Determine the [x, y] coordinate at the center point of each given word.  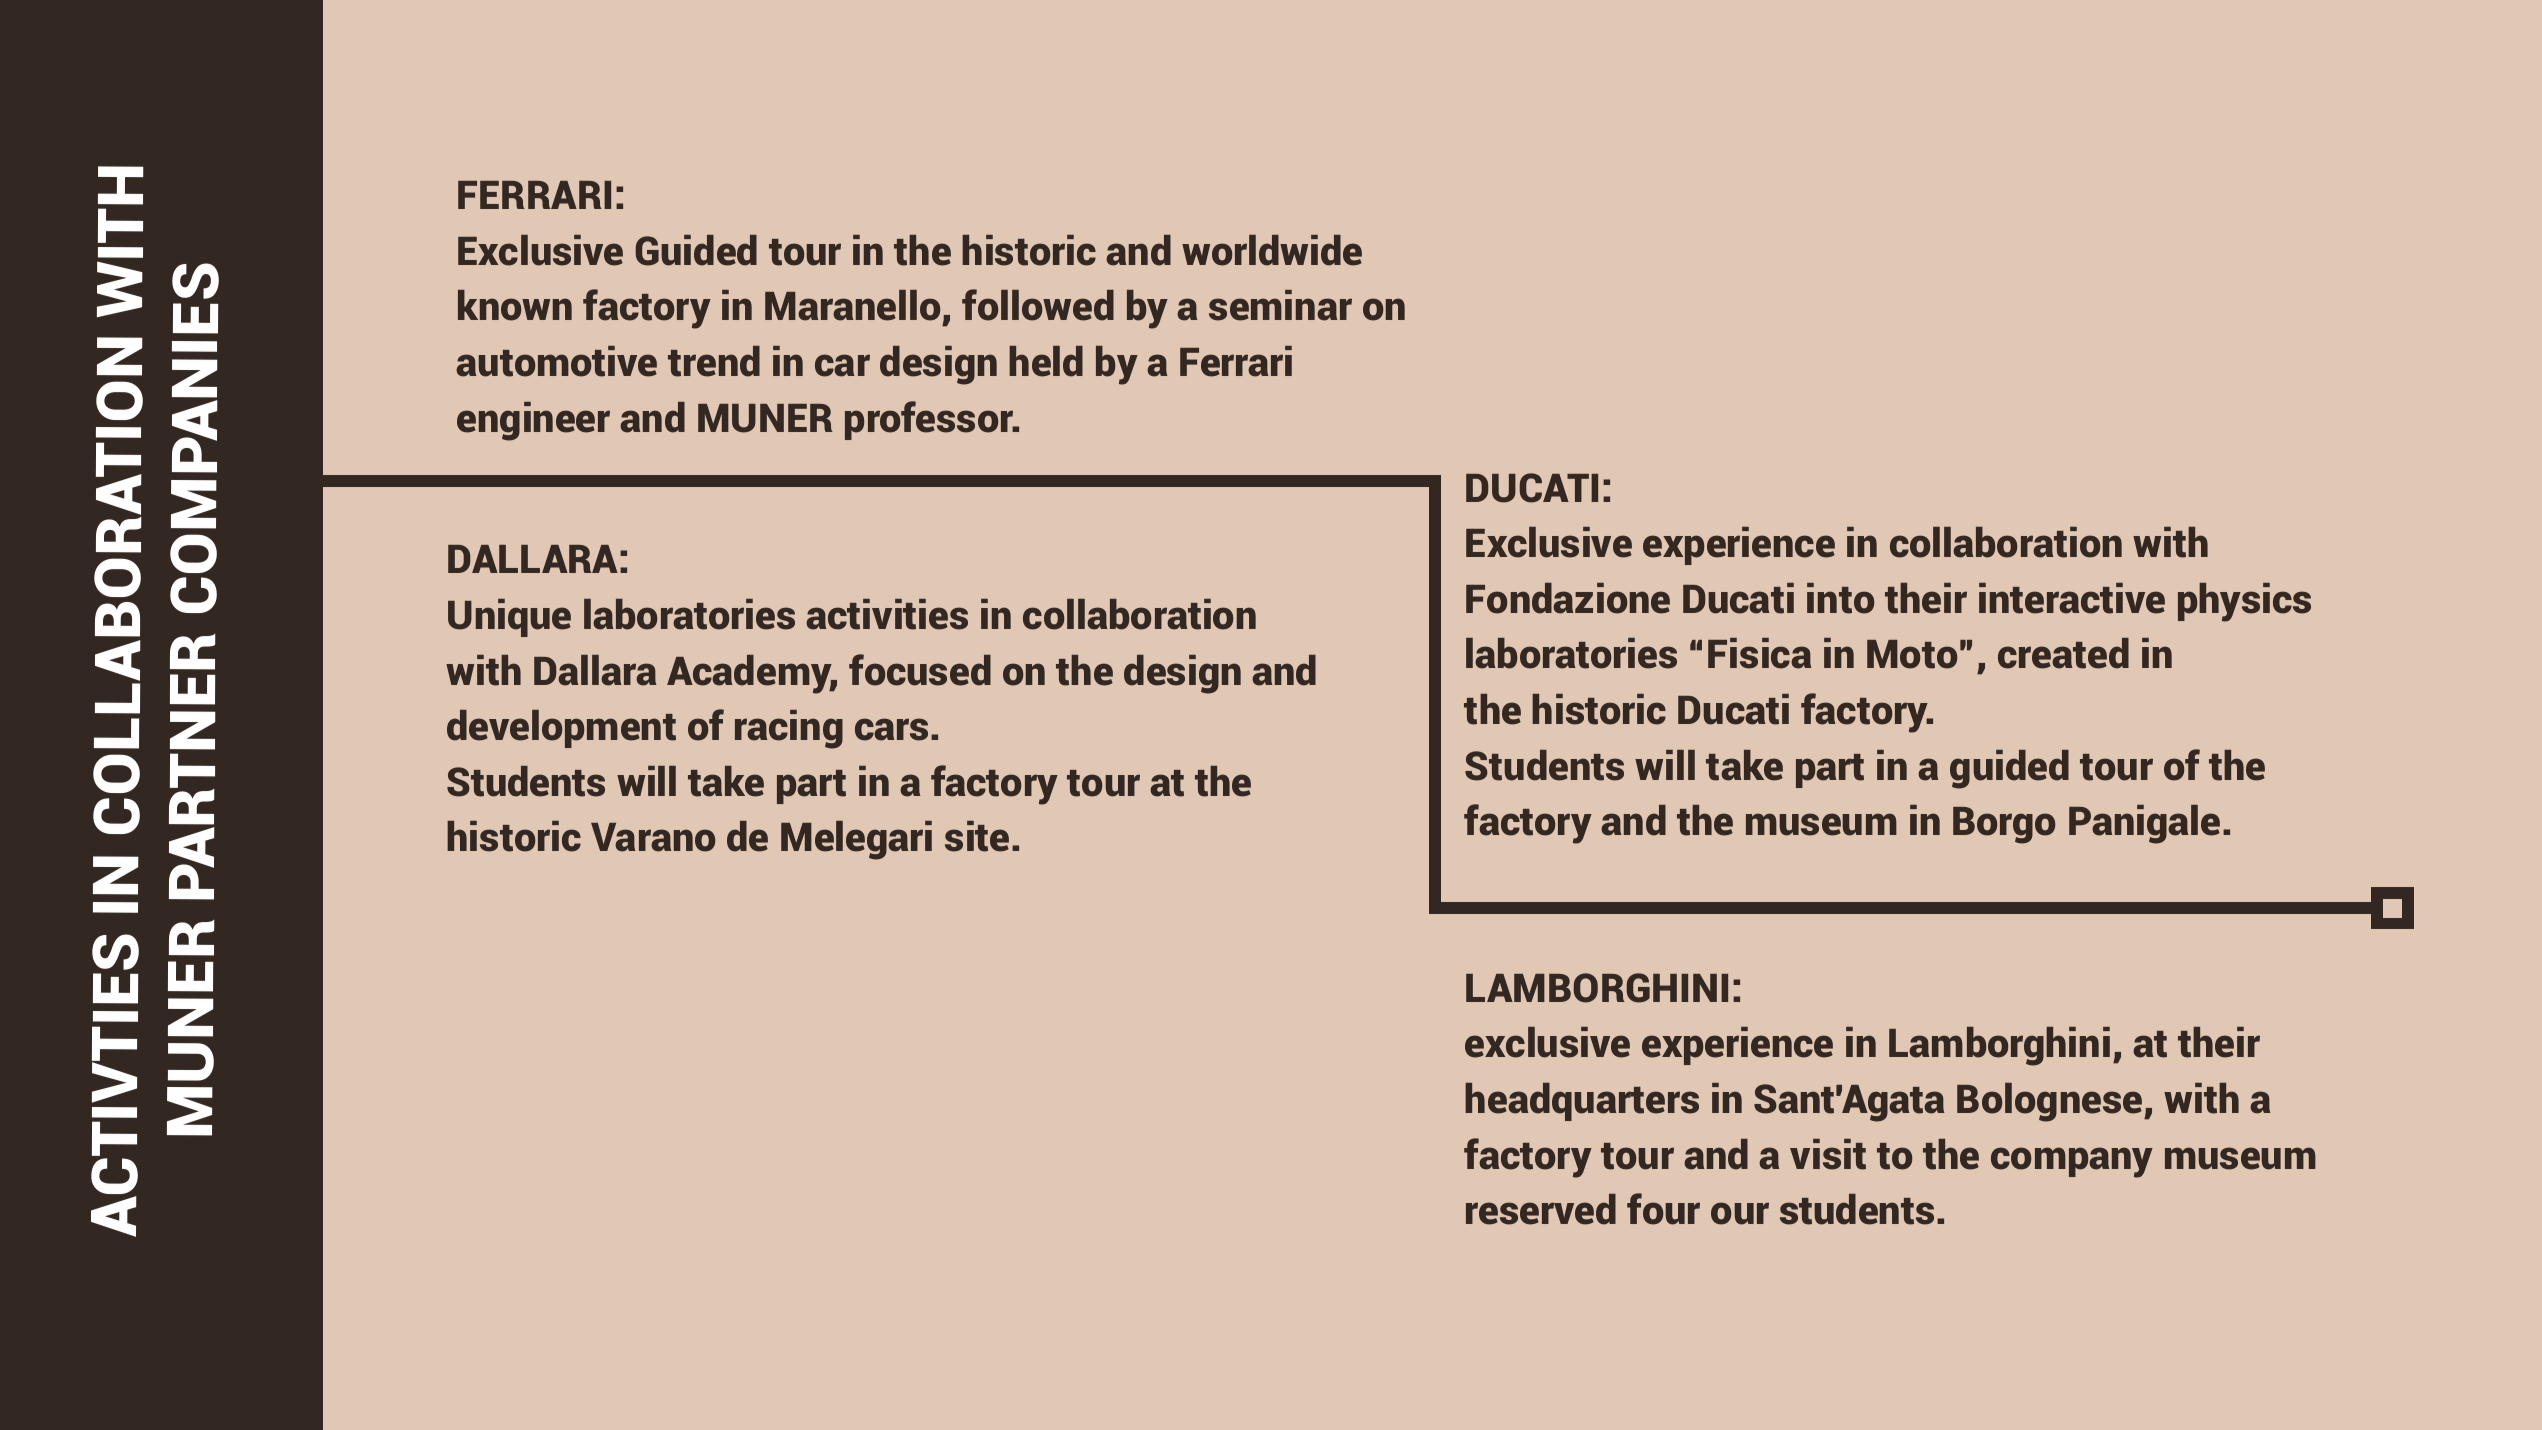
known [515, 305]
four [1663, 1209]
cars [891, 729]
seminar [1280, 305]
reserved [1541, 1209]
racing [789, 729]
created [2063, 653]
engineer [533, 421]
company [2072, 1162]
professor [930, 420]
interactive [2072, 598]
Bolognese [2051, 1102]
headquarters [1582, 1102]
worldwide [1272, 250]
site [977, 836]
